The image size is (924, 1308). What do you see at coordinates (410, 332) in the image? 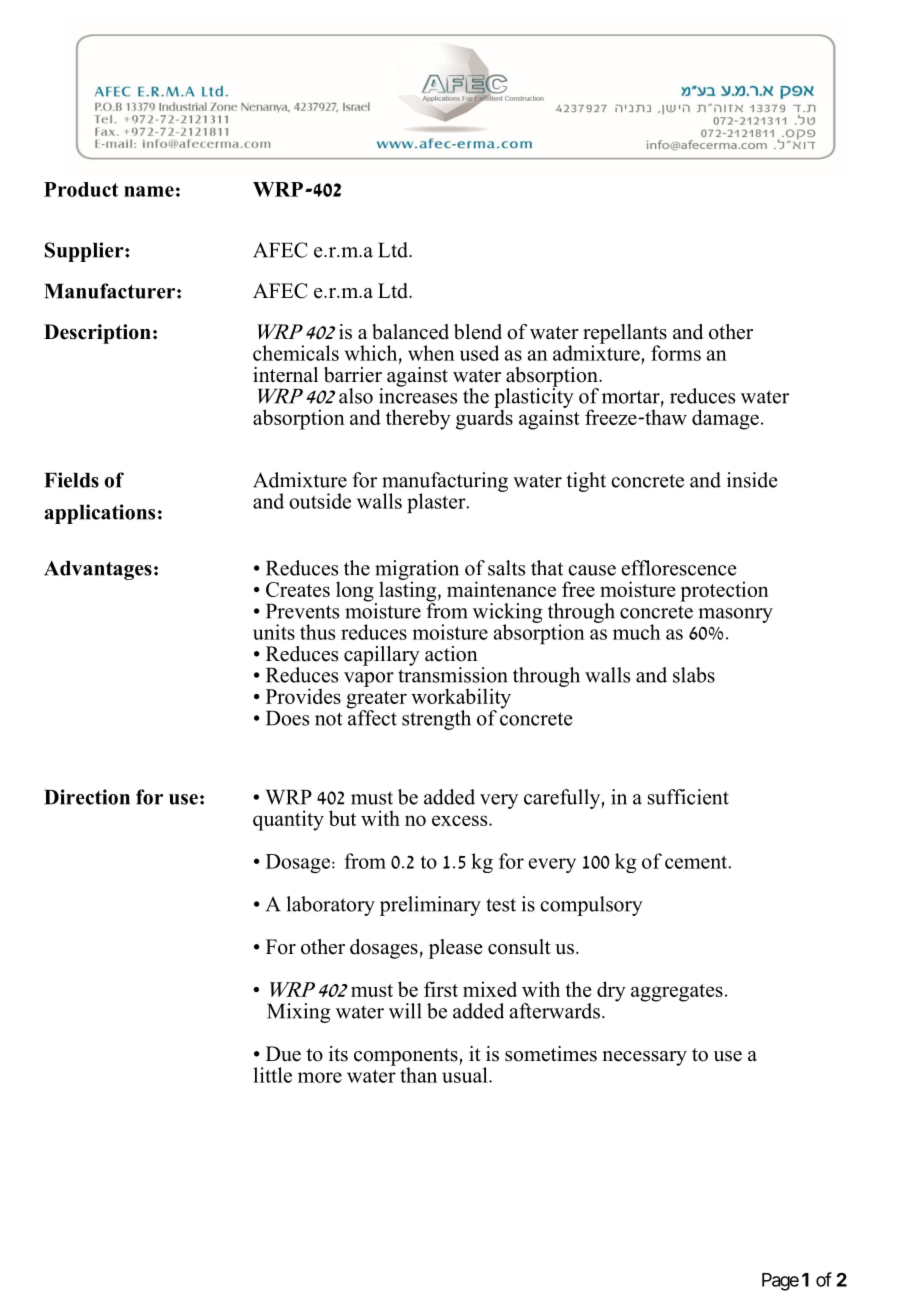
I see `balanced` at bounding box center [410, 332].
